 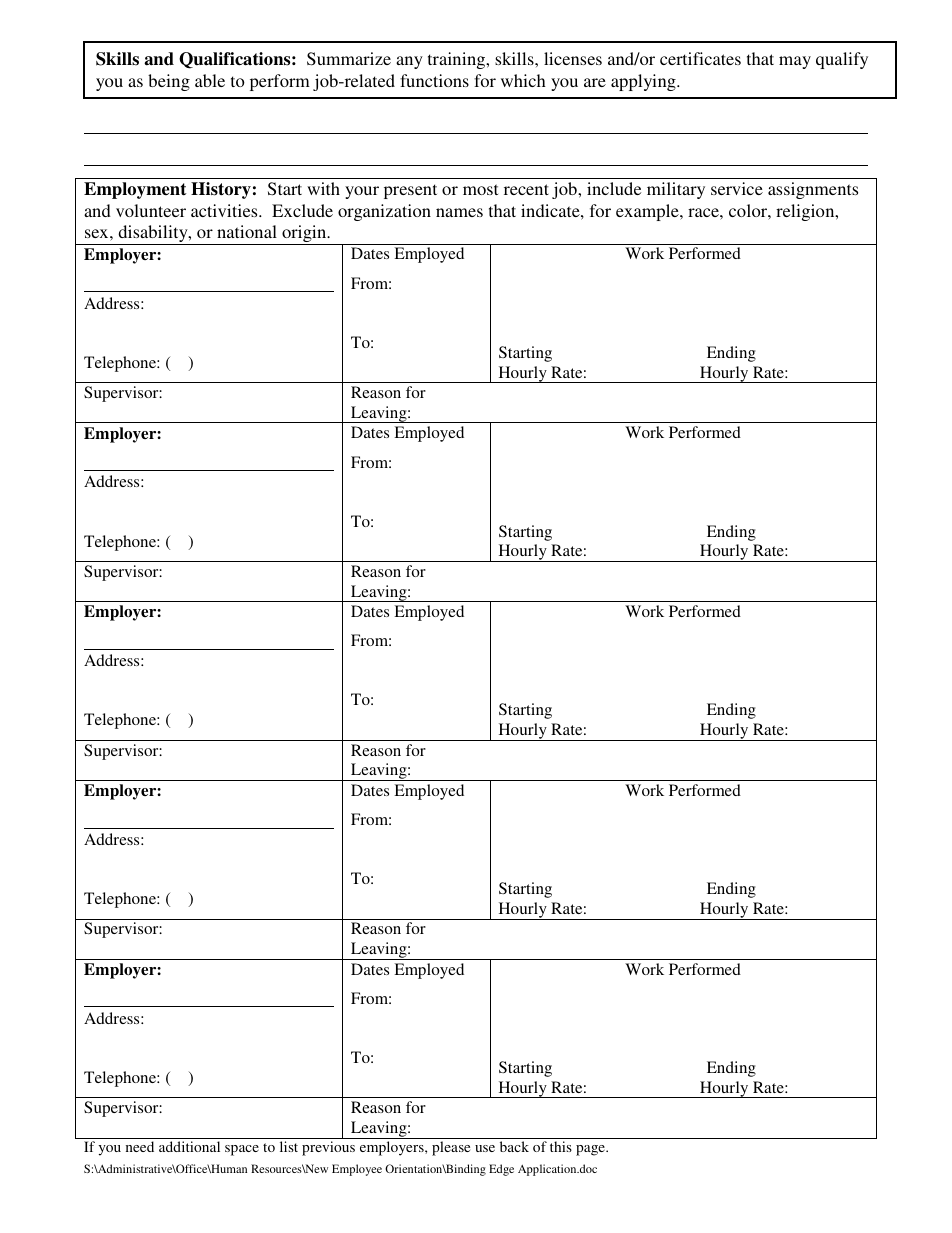 What do you see at coordinates (523, 80) in the screenshot?
I see `which` at bounding box center [523, 80].
